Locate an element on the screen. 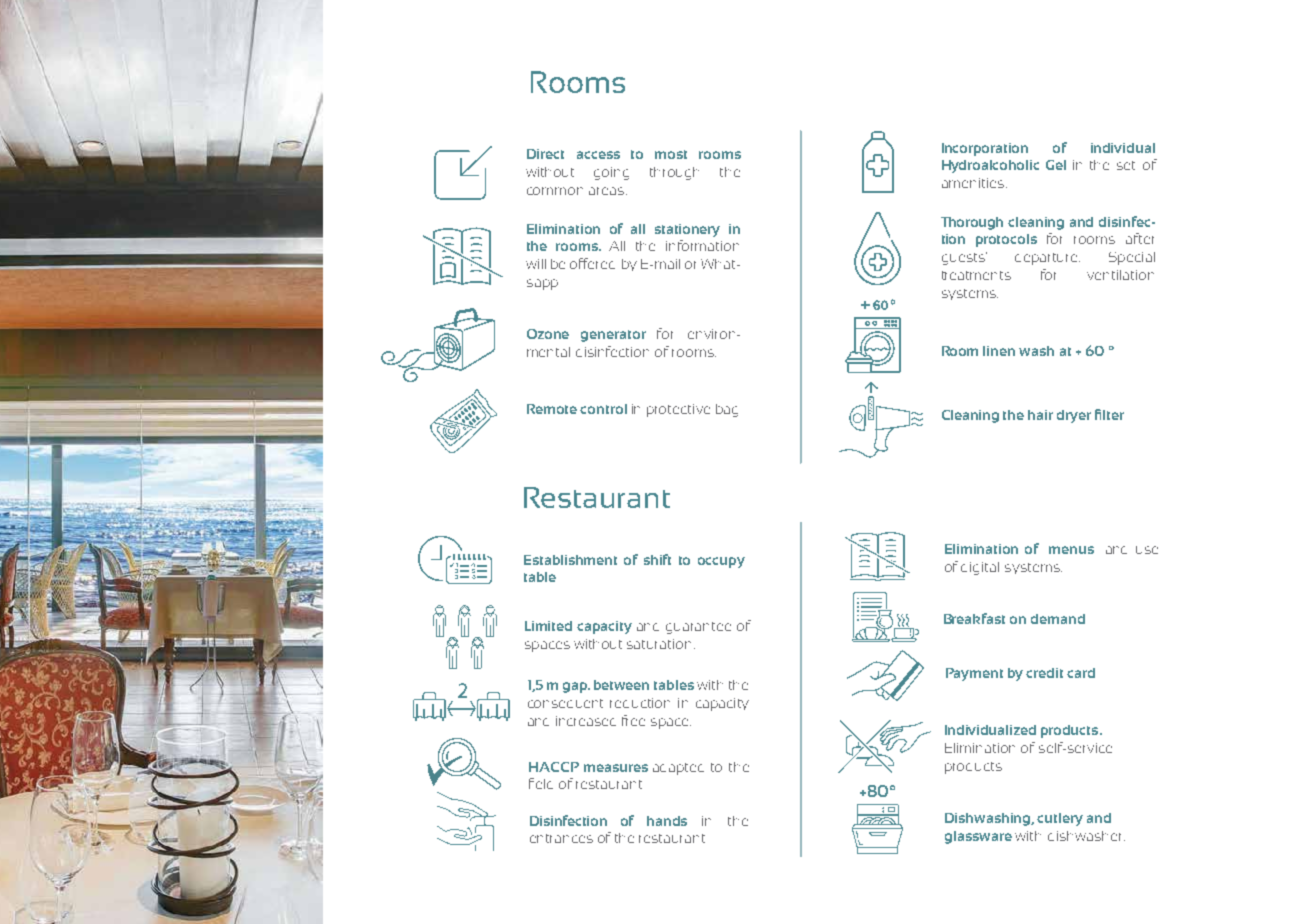 This screenshot has width=1308, height=924. glassware is located at coordinates (978, 837).
